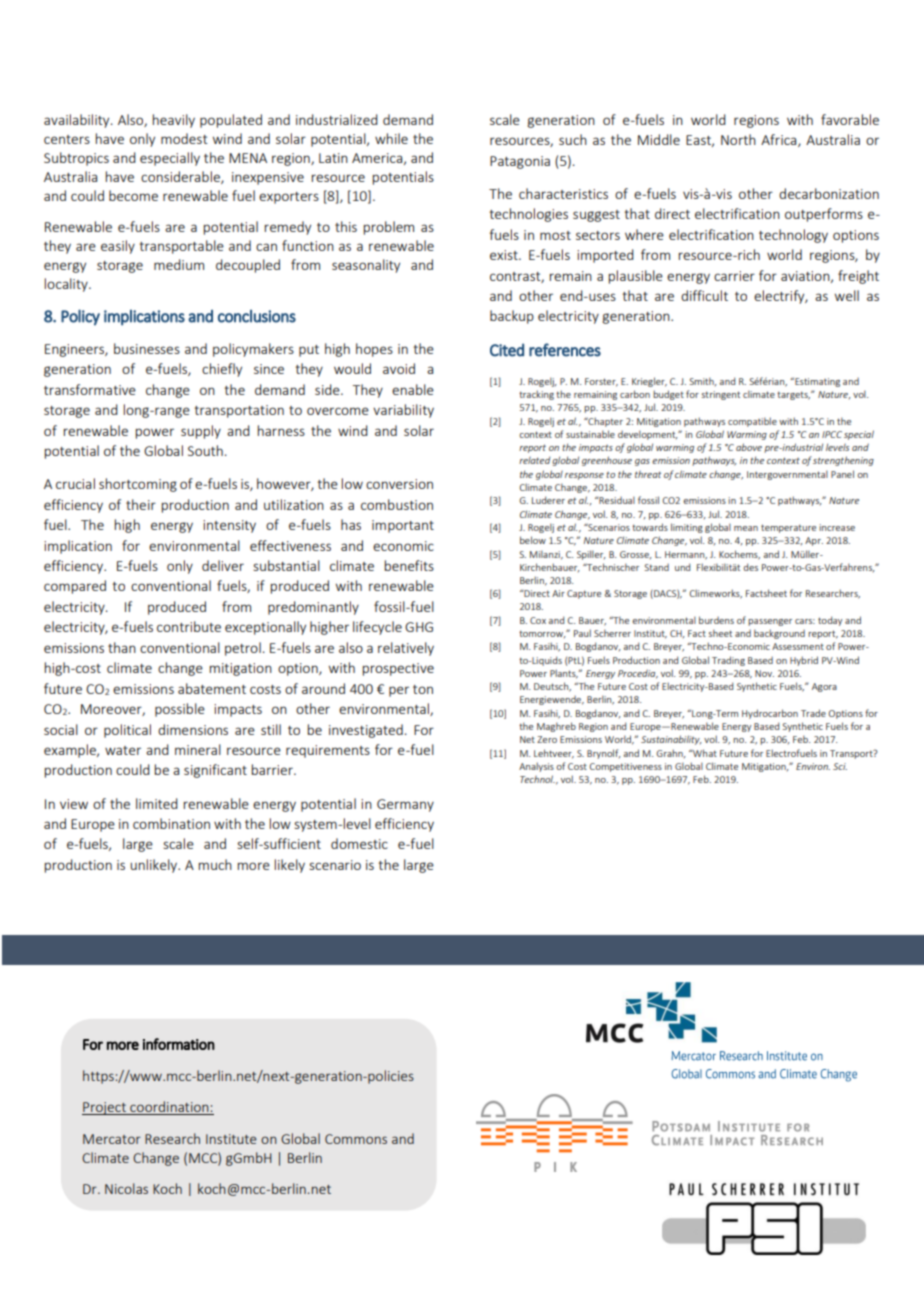 The height and width of the page is (1308, 924). What do you see at coordinates (184, 138) in the page?
I see `modest` at bounding box center [184, 138].
